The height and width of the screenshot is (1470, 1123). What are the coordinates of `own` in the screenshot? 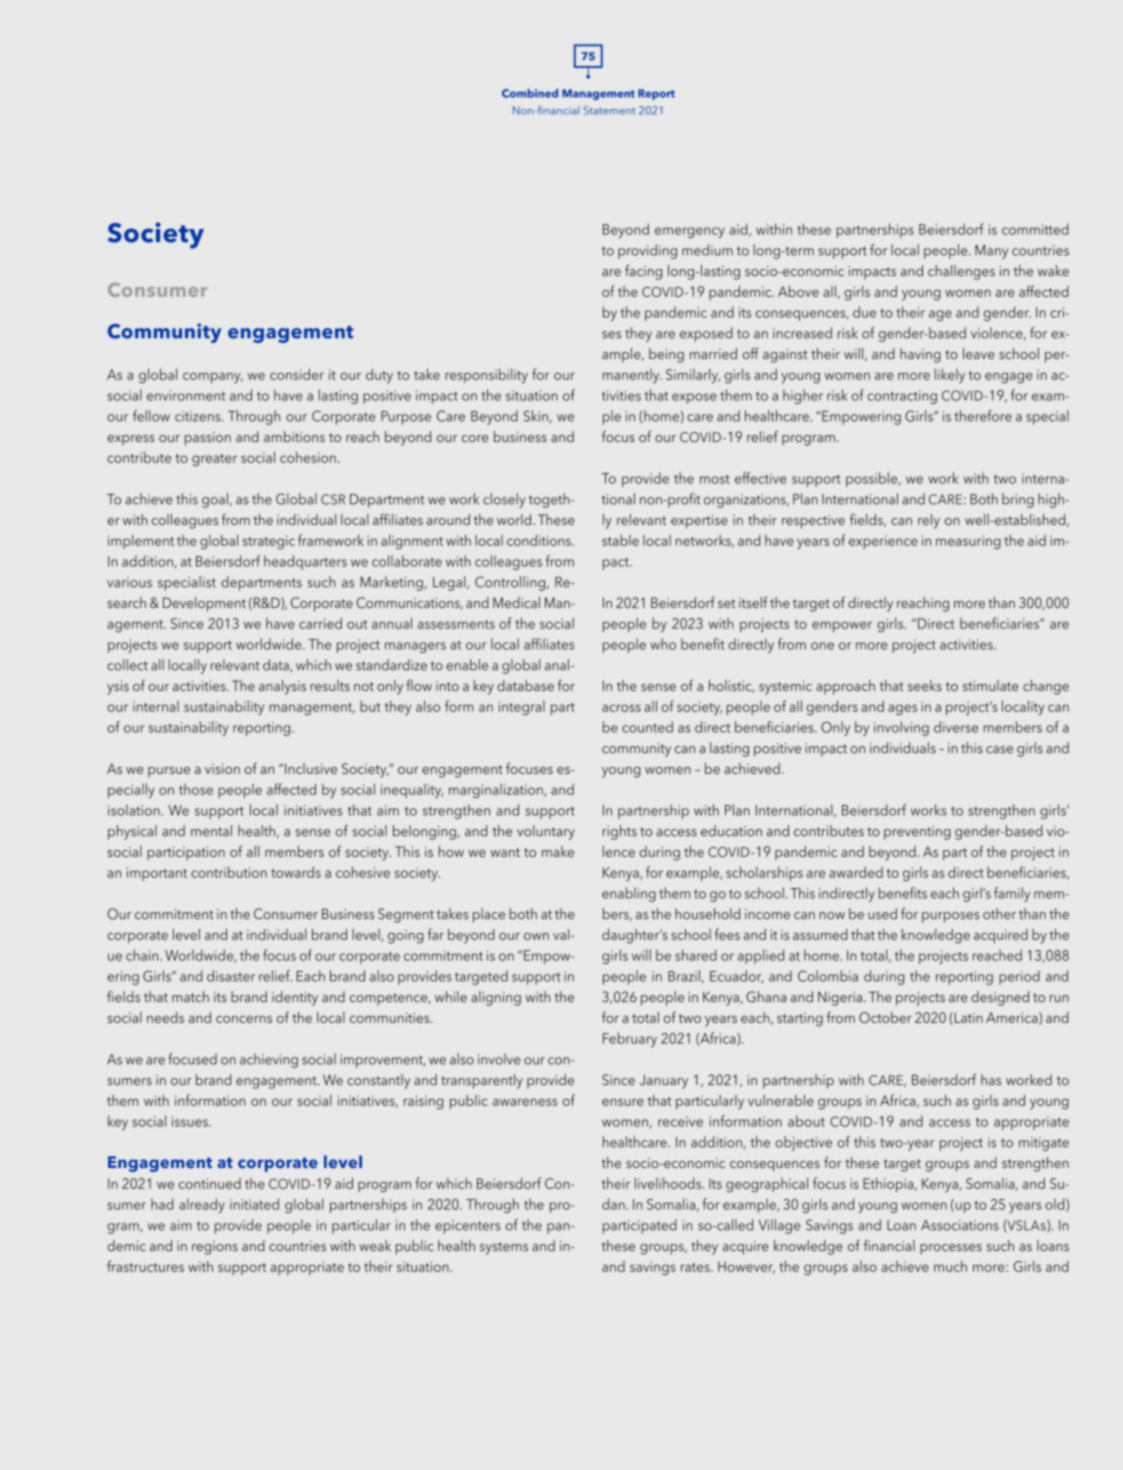 It's located at (536, 936).
